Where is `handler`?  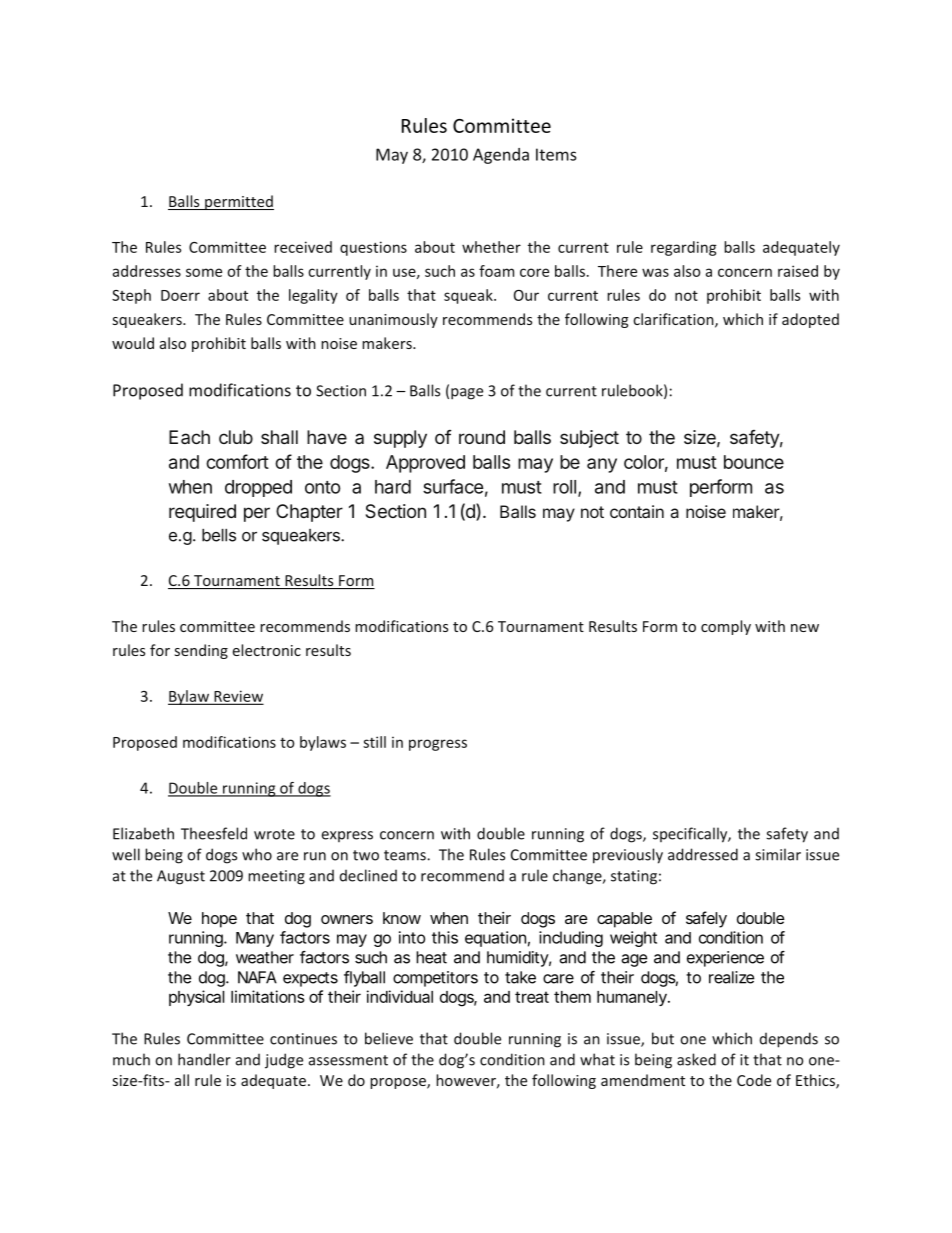
handler is located at coordinates (204, 1059).
